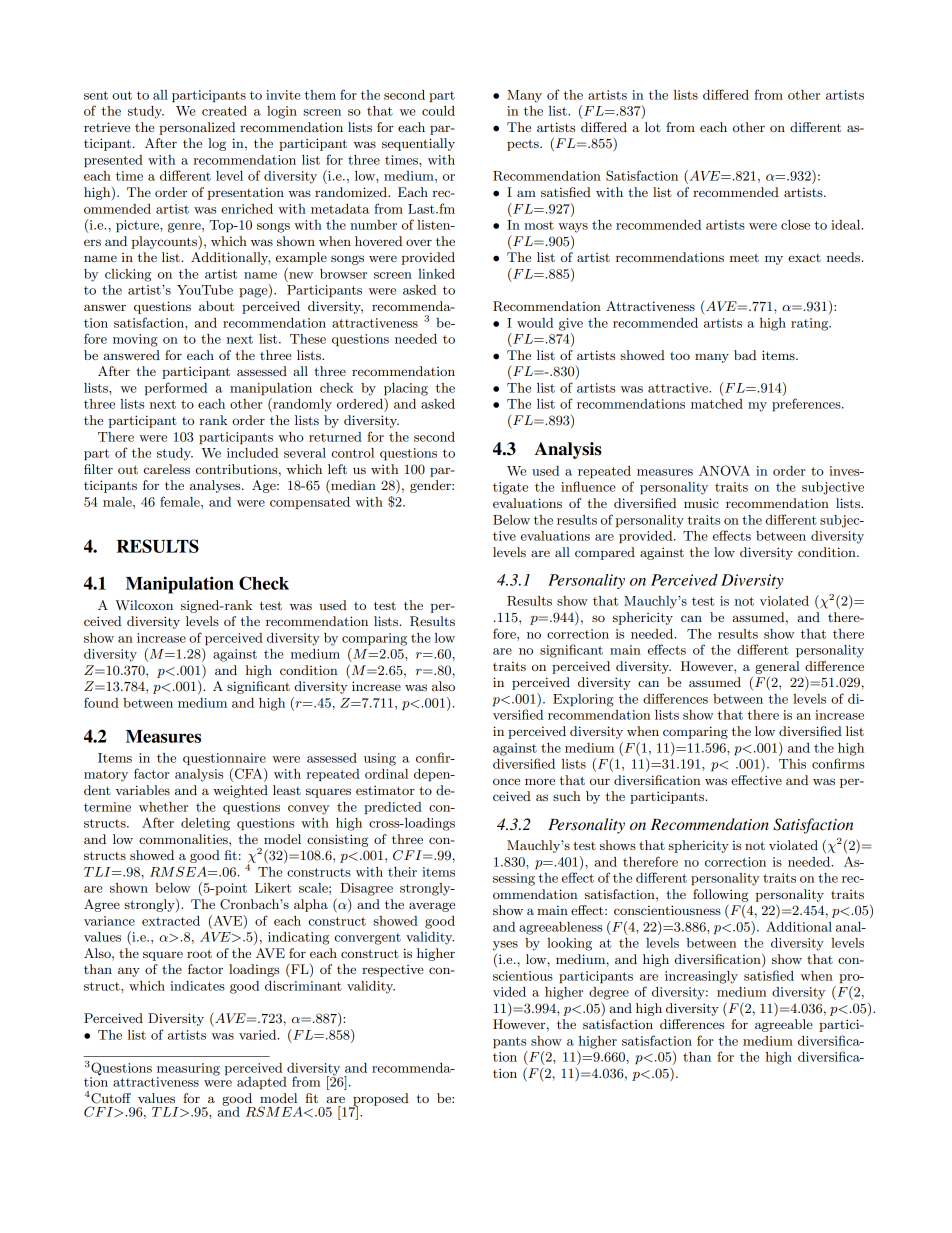 This document has width=952, height=1233. What do you see at coordinates (506, 781) in the document?
I see `once` at bounding box center [506, 781].
